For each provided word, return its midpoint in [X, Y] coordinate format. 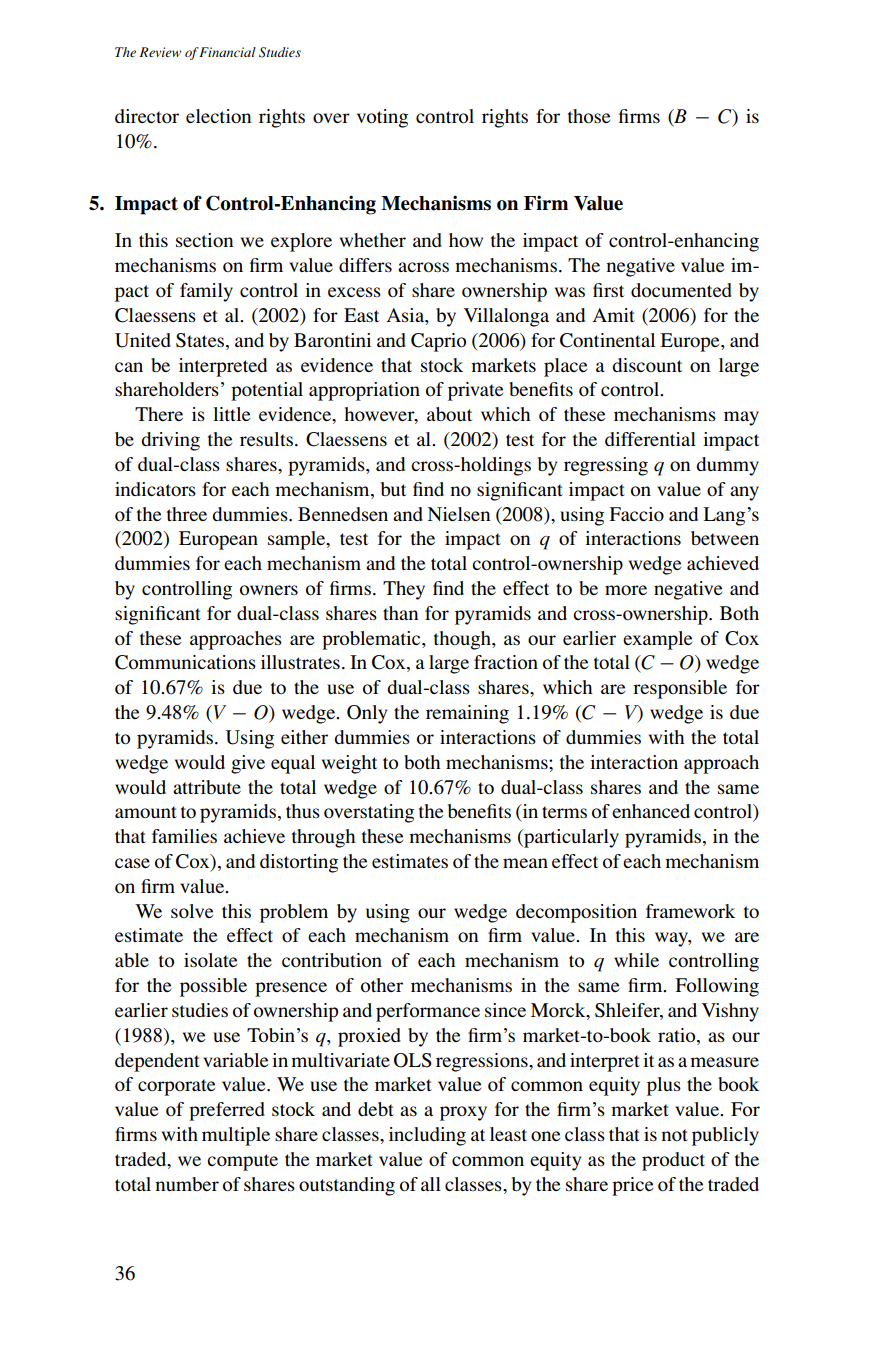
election [218, 116]
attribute [207, 787]
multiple [236, 1136]
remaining [467, 714]
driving [170, 441]
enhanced [651, 811]
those [589, 116]
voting [382, 118]
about [449, 414]
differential [650, 439]
